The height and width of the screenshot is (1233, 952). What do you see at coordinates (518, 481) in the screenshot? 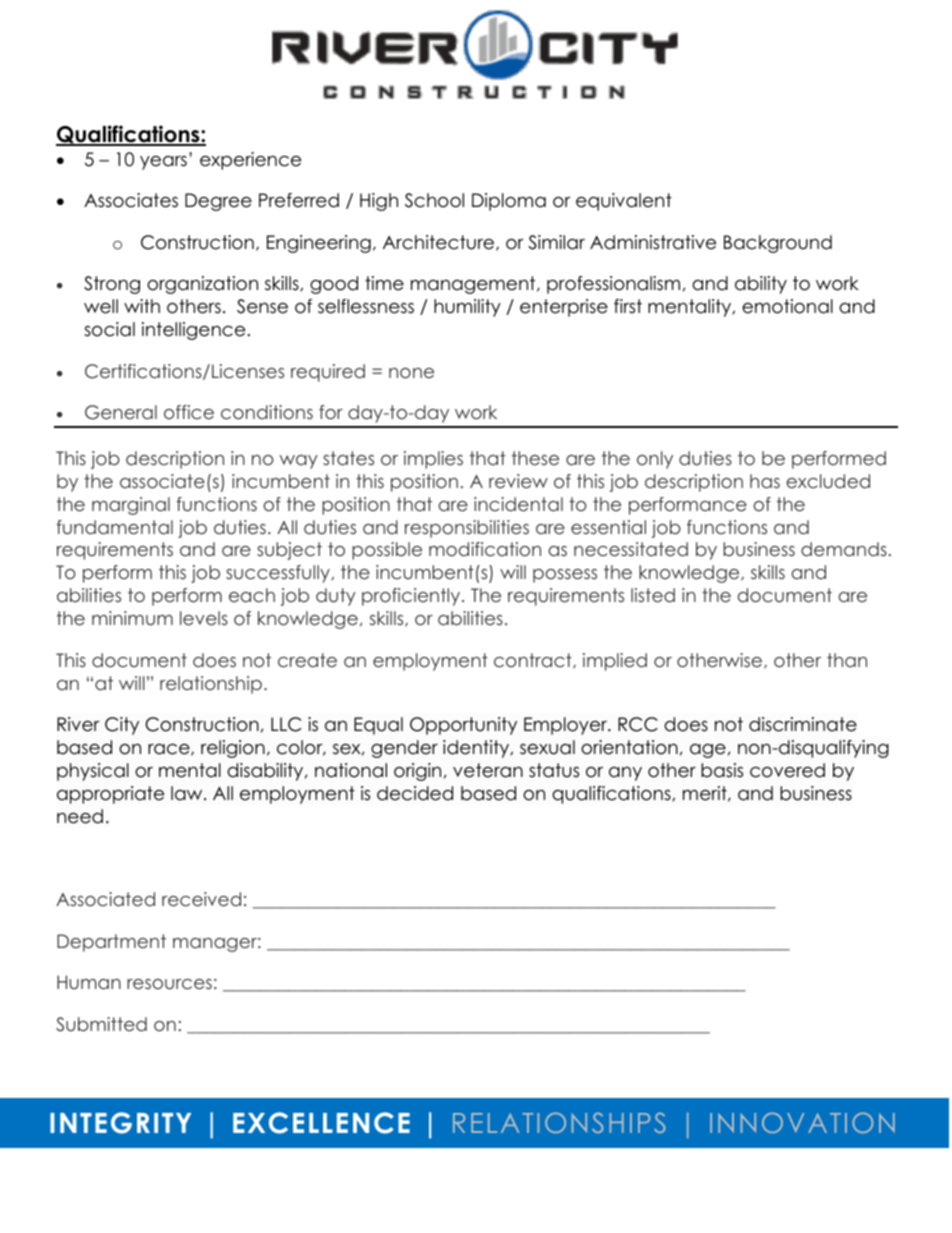
I see `review` at bounding box center [518, 481].
